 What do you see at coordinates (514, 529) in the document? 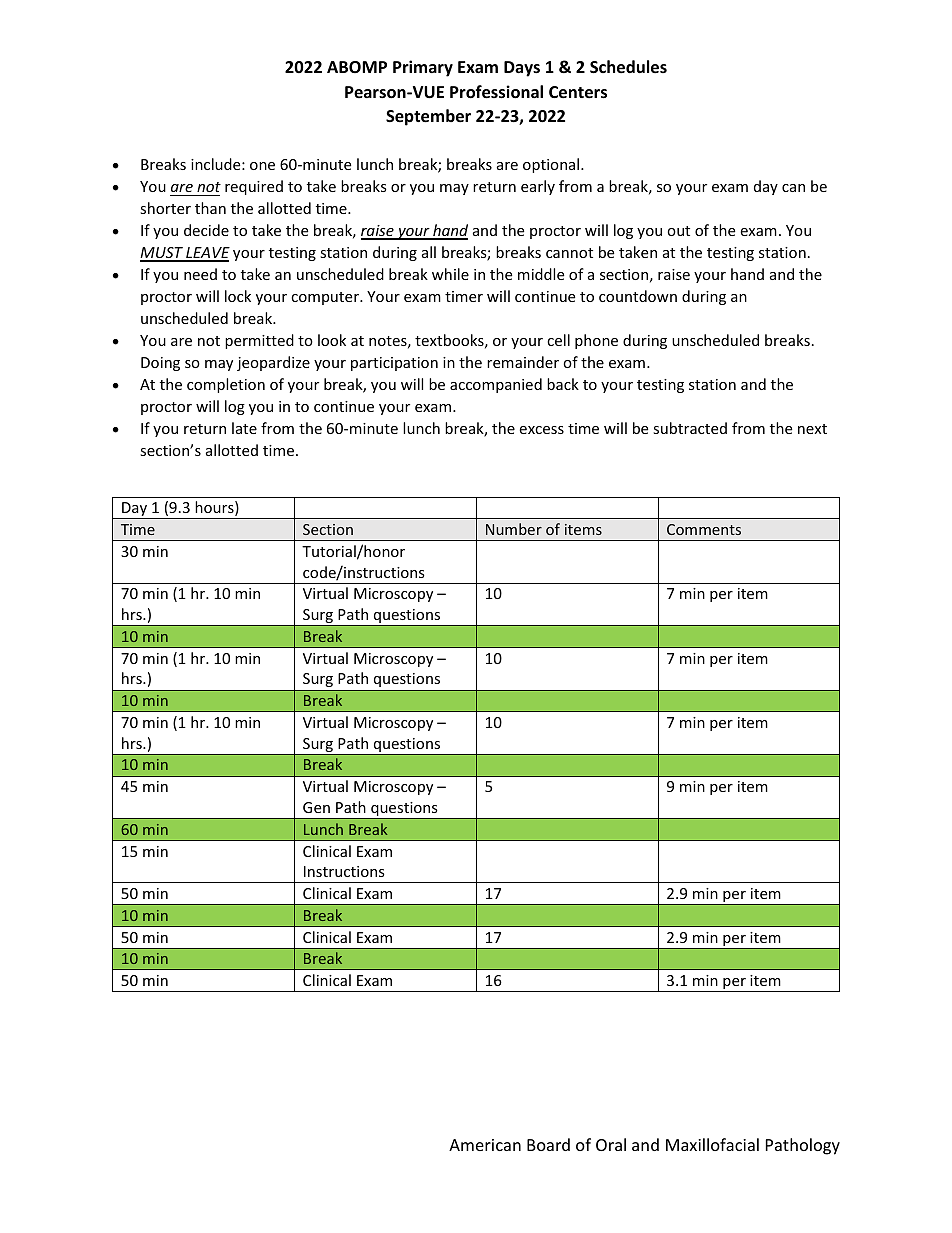
I see `Number` at bounding box center [514, 529].
